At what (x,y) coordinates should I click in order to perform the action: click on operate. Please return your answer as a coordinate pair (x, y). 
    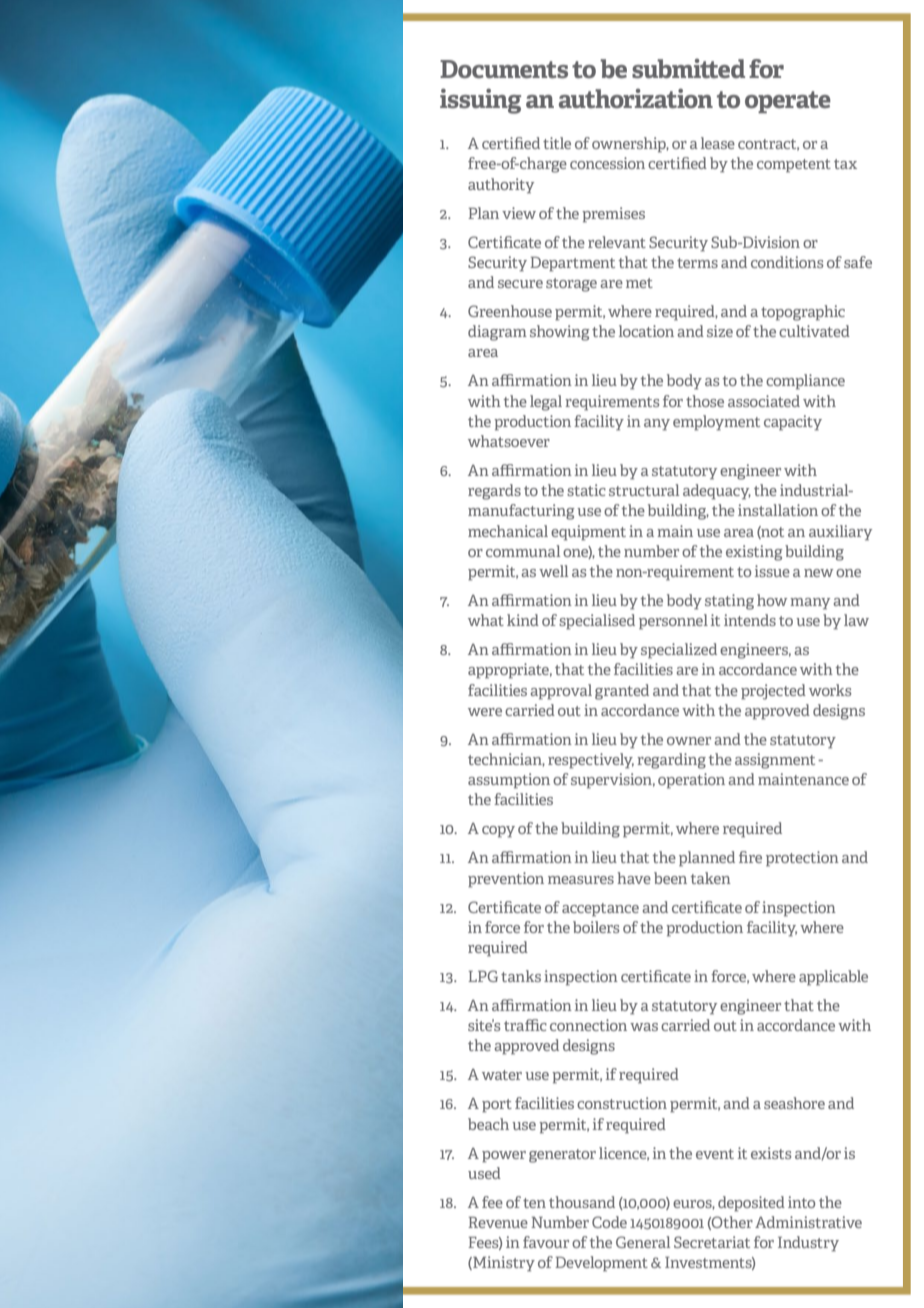
    Looking at the image, I should click on (788, 102).
